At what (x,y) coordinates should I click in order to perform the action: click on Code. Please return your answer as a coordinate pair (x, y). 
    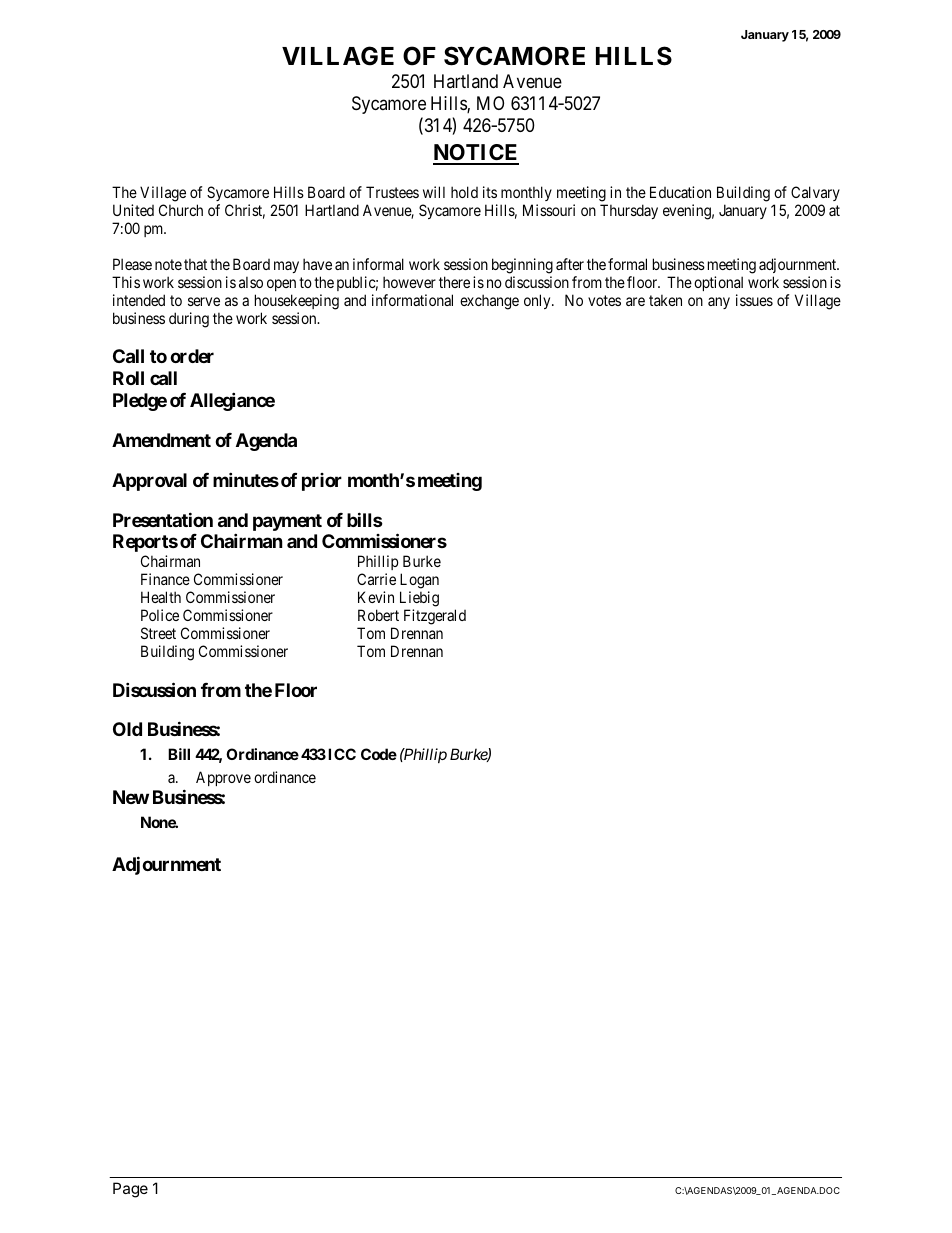
    Looking at the image, I should click on (379, 754).
